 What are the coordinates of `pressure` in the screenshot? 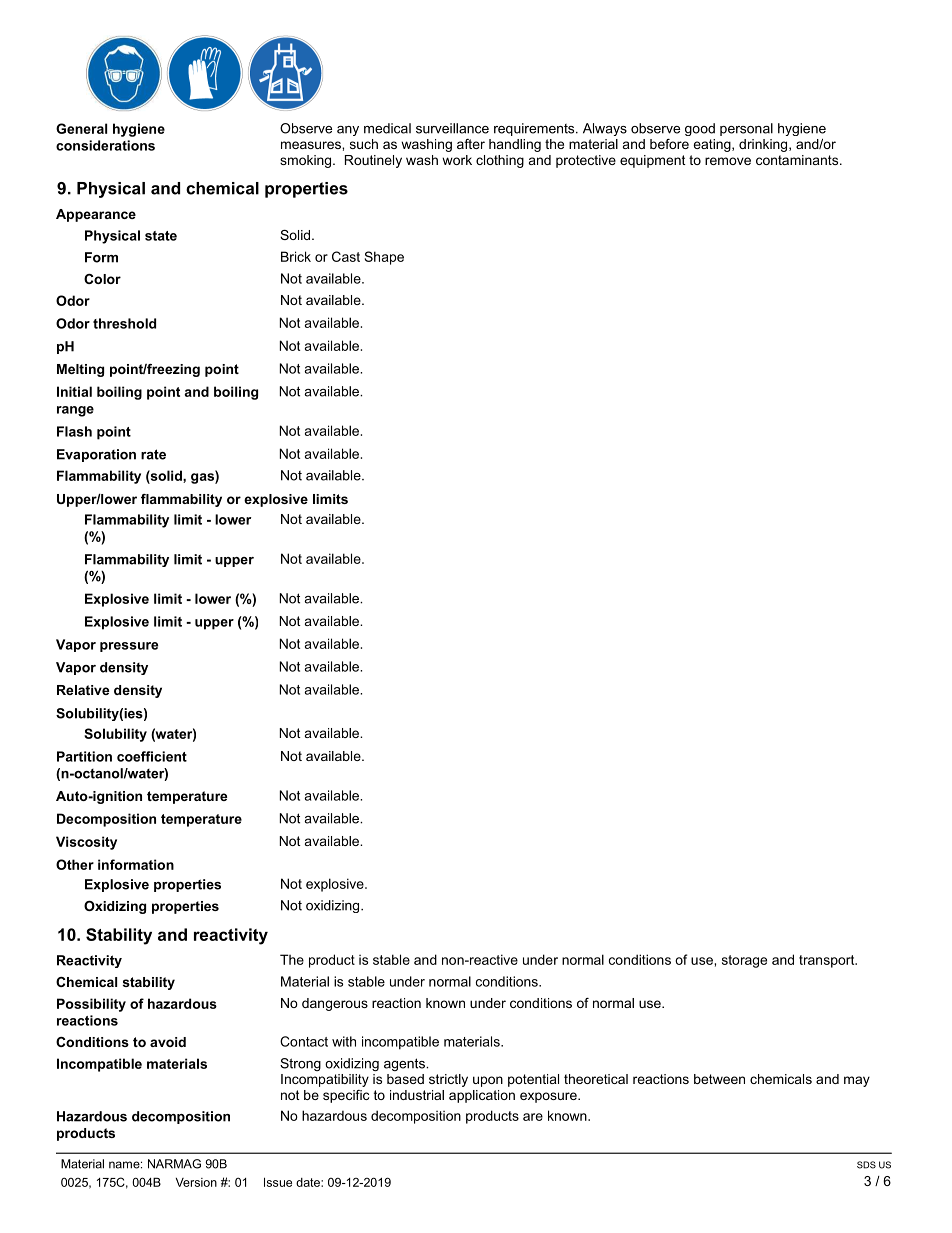 It's located at (129, 647).
